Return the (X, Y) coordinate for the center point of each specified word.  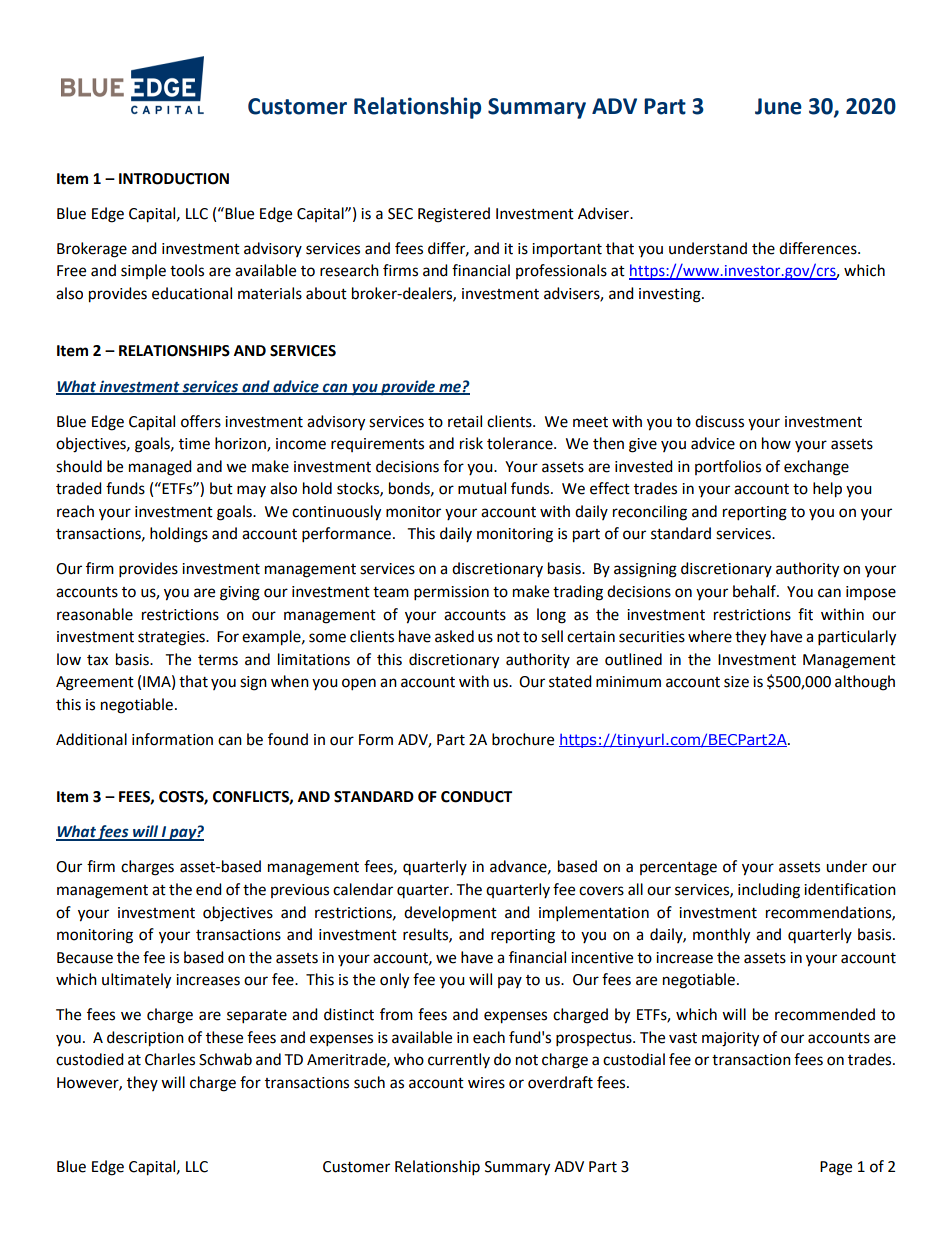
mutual (482, 488)
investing (671, 295)
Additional (91, 739)
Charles (170, 1059)
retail (465, 421)
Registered (454, 215)
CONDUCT (476, 797)
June (778, 106)
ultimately (136, 981)
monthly (721, 936)
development (450, 914)
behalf (755, 591)
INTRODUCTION (174, 179)
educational (192, 293)
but (221, 488)
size (736, 682)
